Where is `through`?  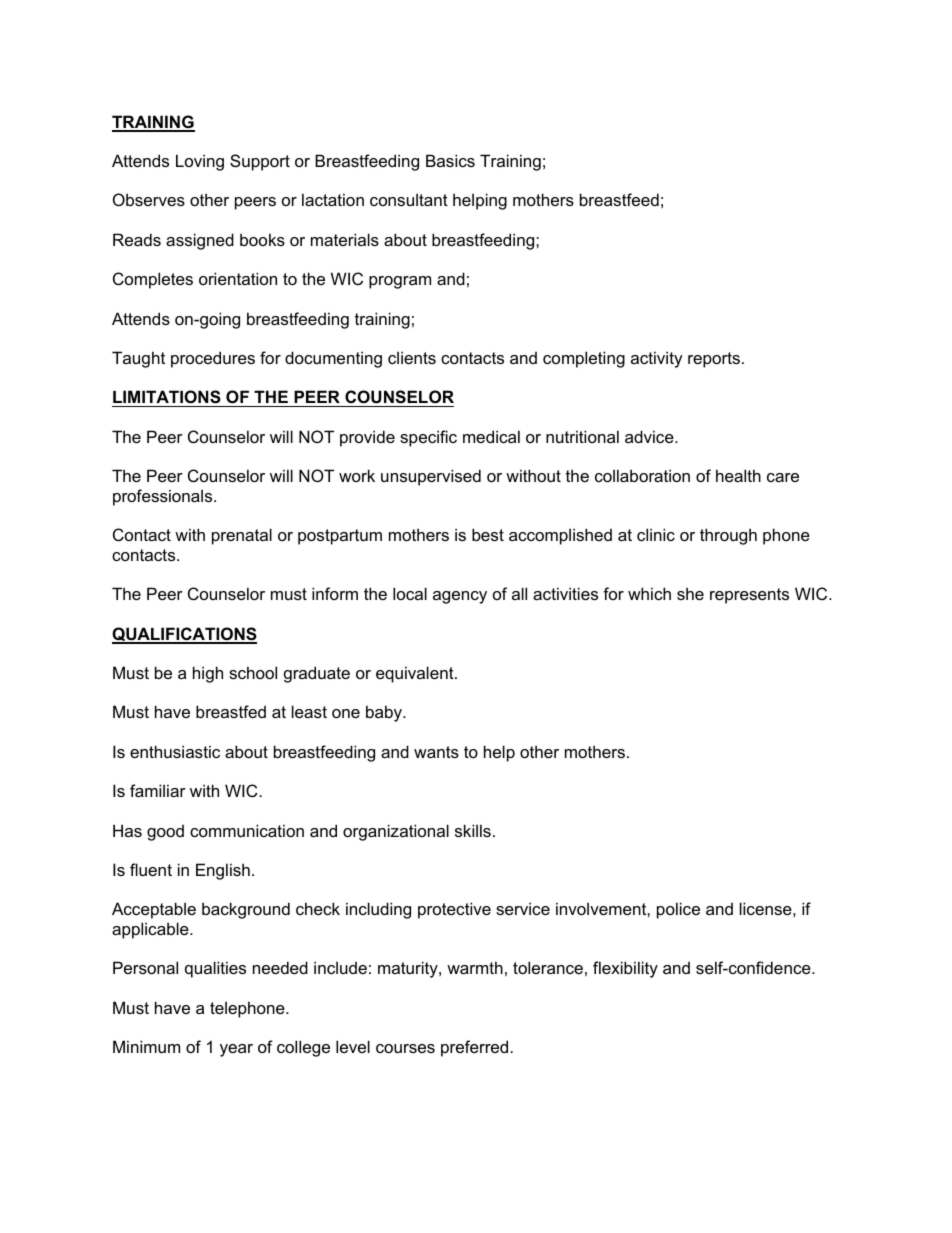
through is located at coordinates (728, 536).
